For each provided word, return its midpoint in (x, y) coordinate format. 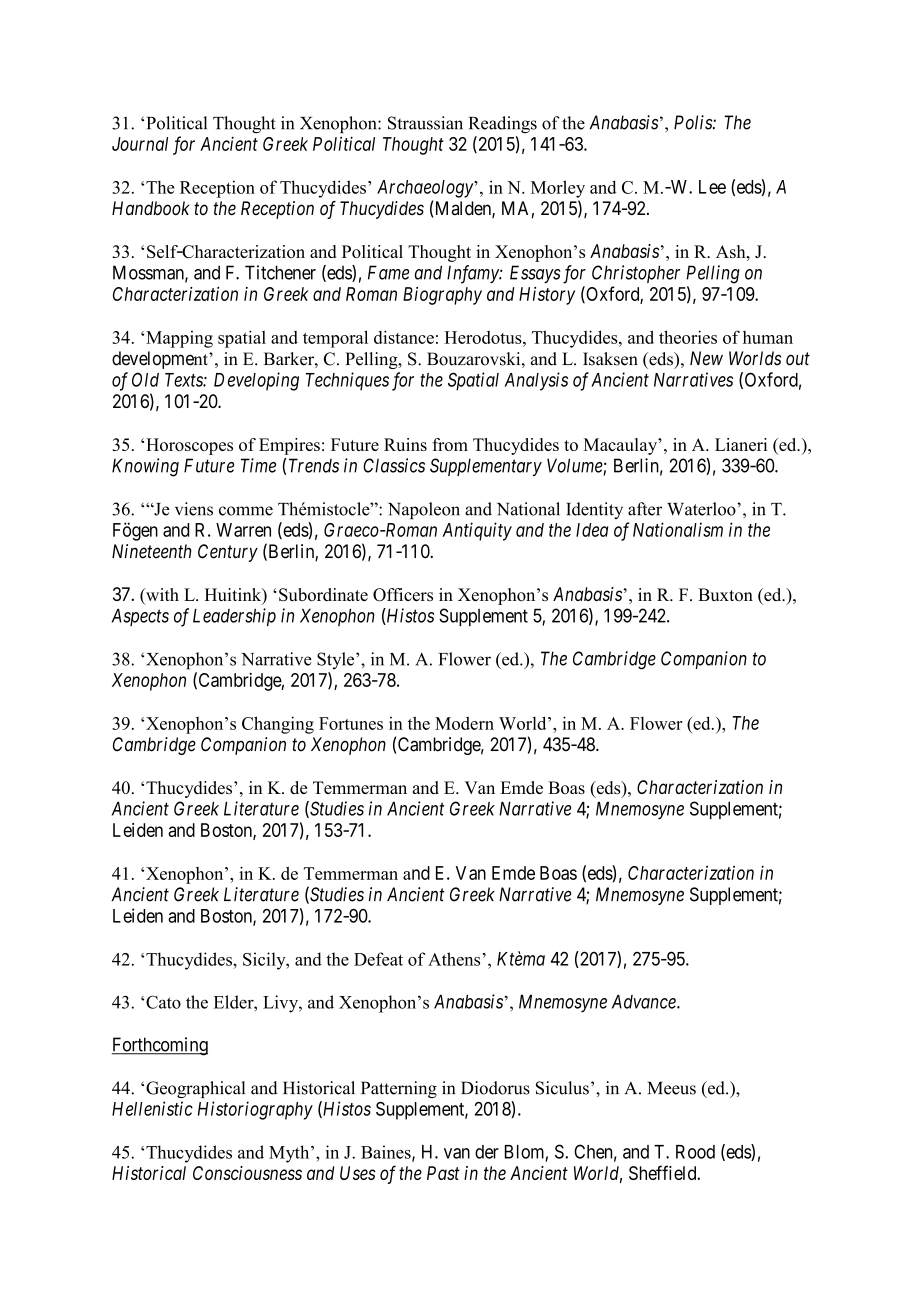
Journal (140, 144)
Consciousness (247, 1173)
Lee (712, 187)
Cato (163, 1002)
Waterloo (702, 509)
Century (228, 553)
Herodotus (484, 337)
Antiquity (477, 531)
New (706, 358)
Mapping (179, 339)
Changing (278, 725)
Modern (464, 723)
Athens (454, 959)
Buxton (725, 594)
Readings (503, 124)
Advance (645, 1001)
